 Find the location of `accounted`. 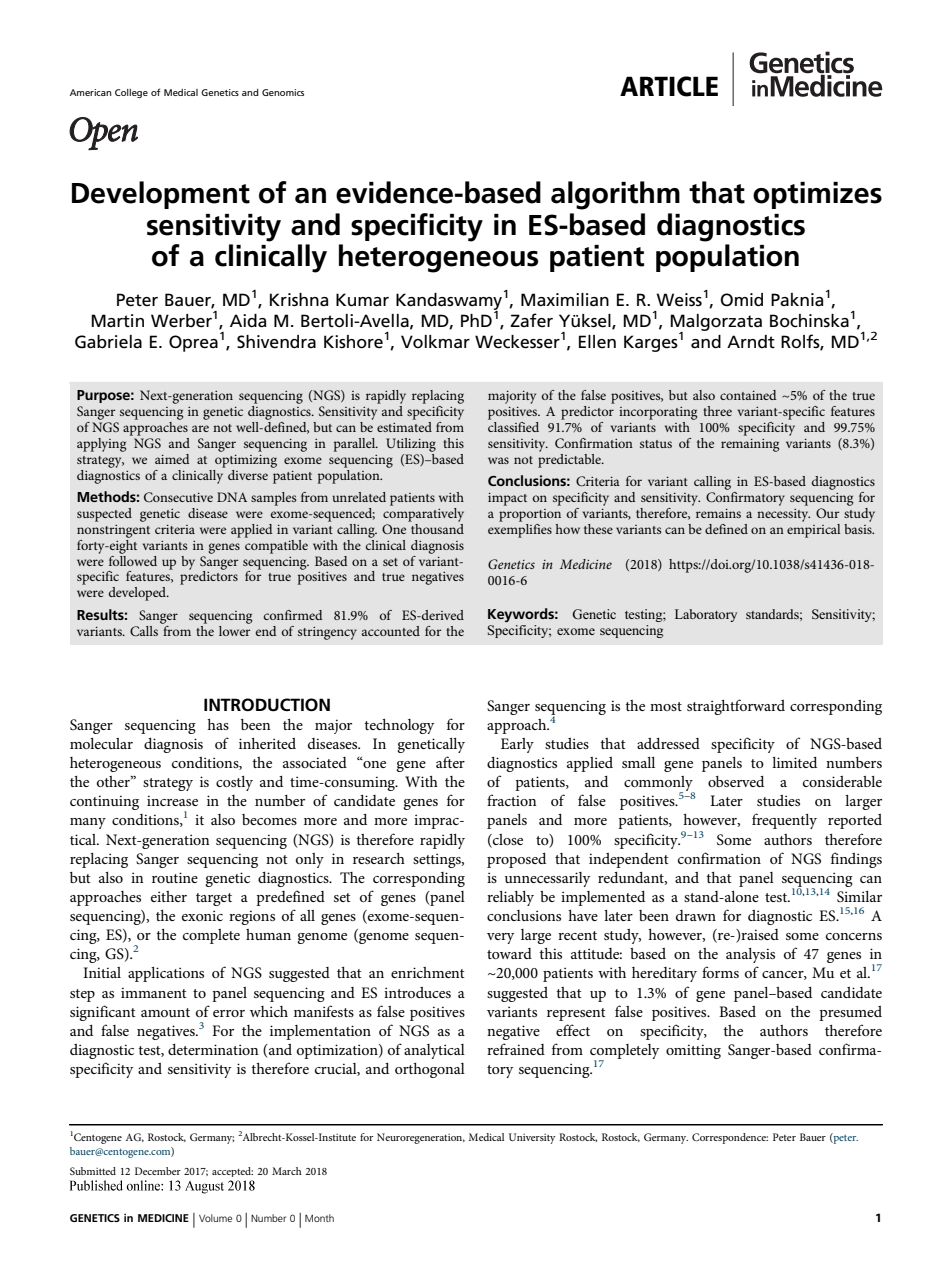

accounted is located at coordinates (391, 631).
